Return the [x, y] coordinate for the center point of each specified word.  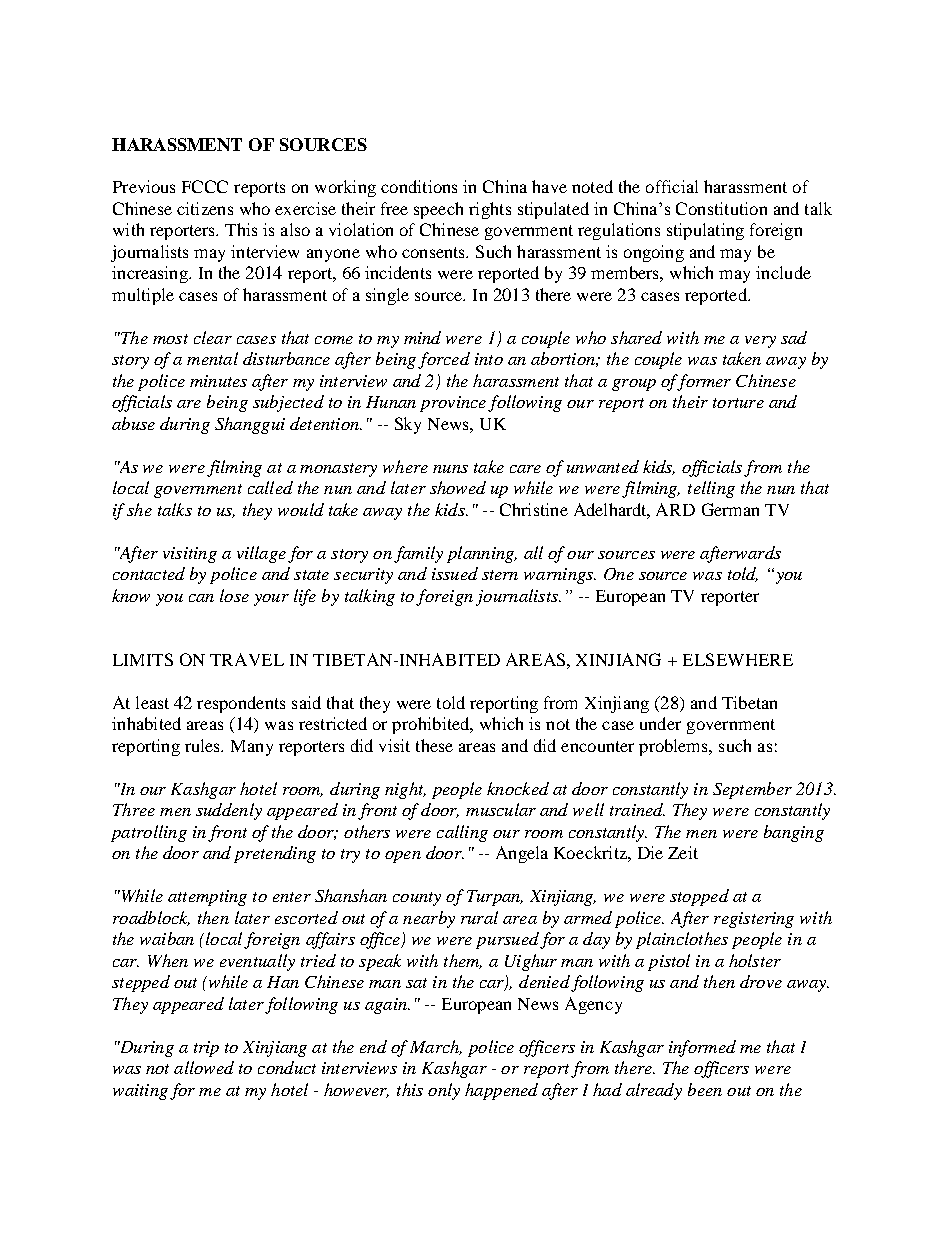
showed [458, 487]
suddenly [229, 811]
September [752, 790]
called [270, 487]
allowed [204, 1067]
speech [438, 210]
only [444, 1091]
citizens [205, 208]
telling [711, 489]
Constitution [721, 208]
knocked [518, 788]
